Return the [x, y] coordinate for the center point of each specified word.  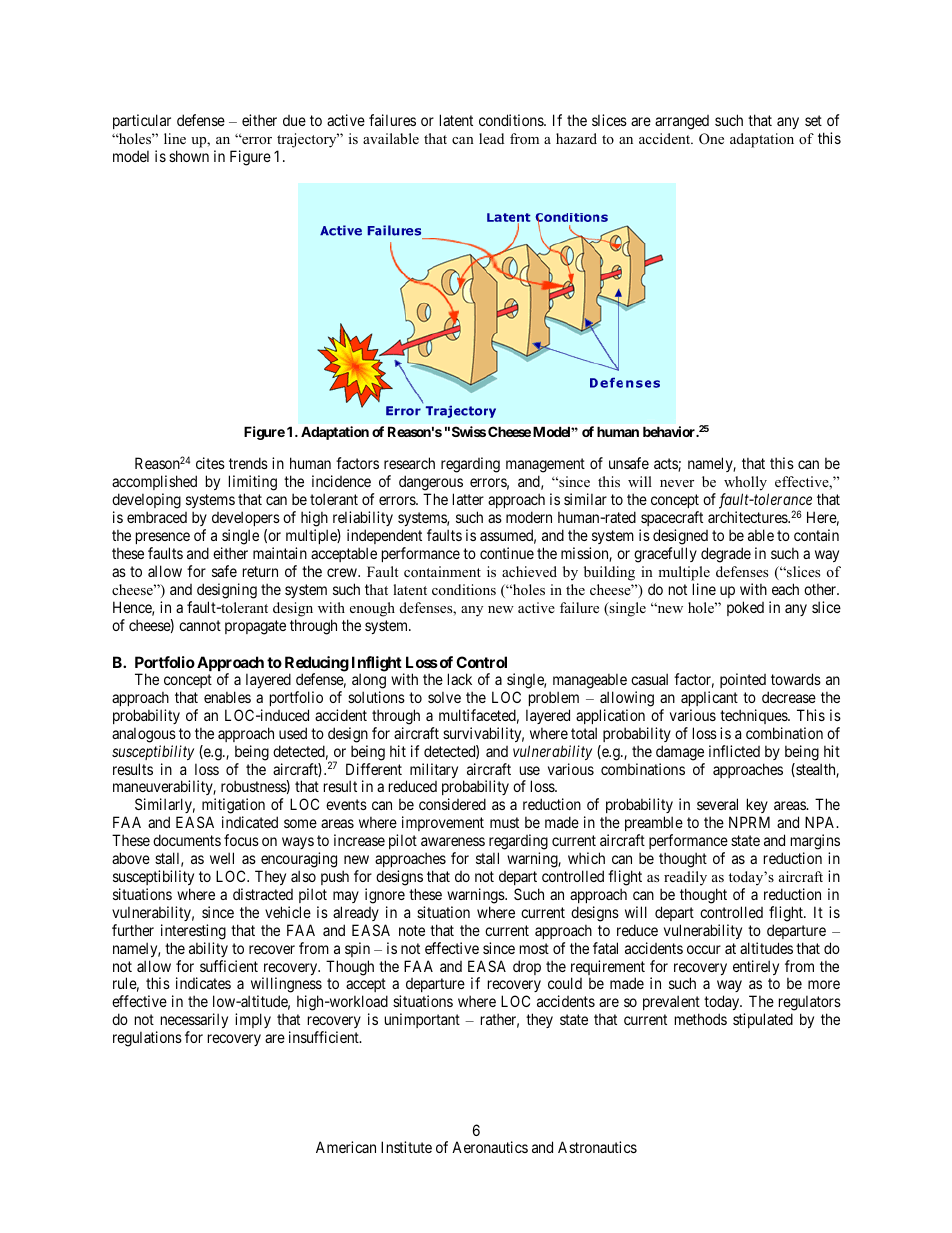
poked [745, 608]
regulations [147, 1039]
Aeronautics [490, 1147]
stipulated [763, 1020]
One [711, 139]
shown [189, 156]
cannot [200, 625]
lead [491, 138]
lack [460, 679]
